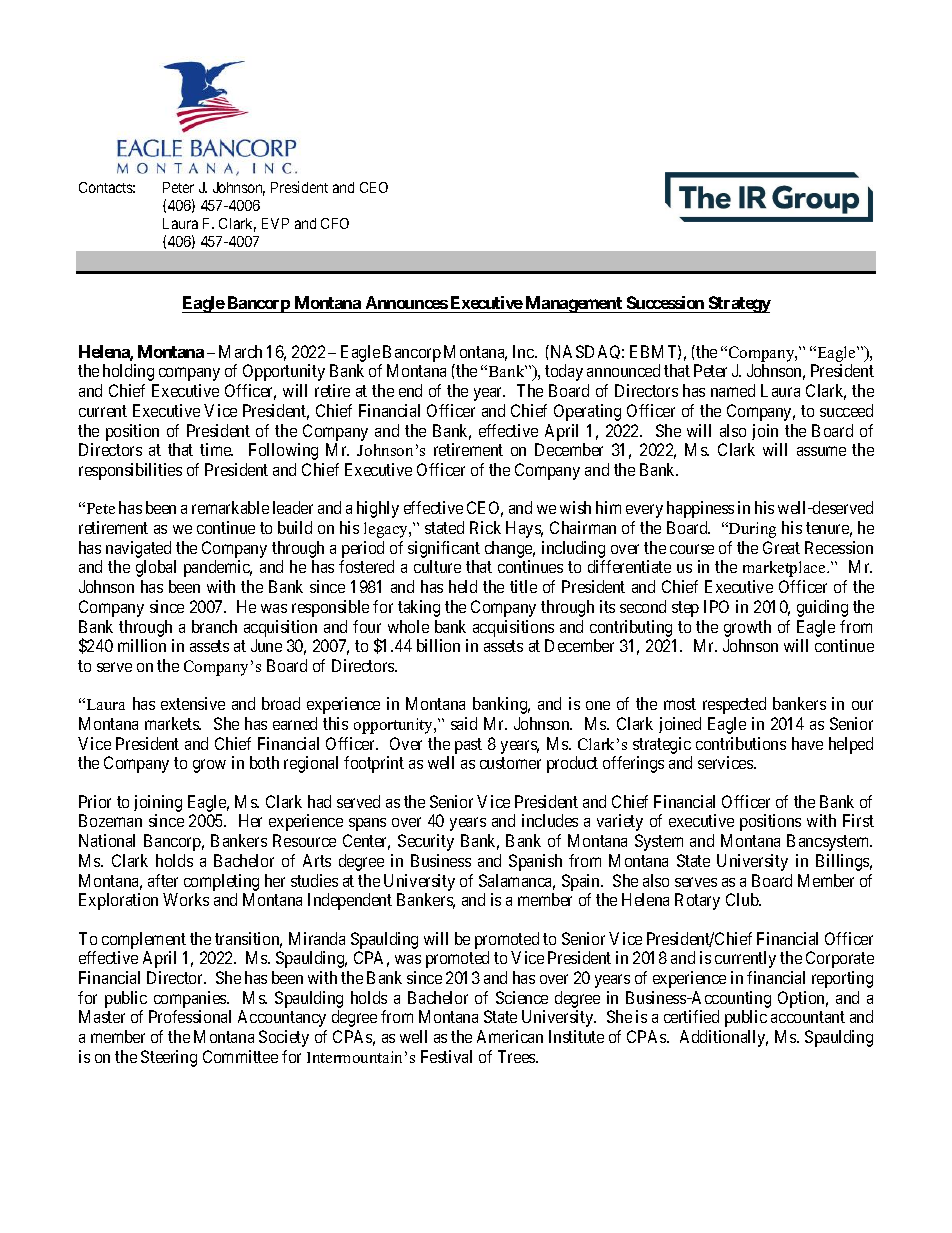 The width and height of the screenshot is (952, 1233). What do you see at coordinates (716, 606) in the screenshot?
I see `IPO` at bounding box center [716, 606].
